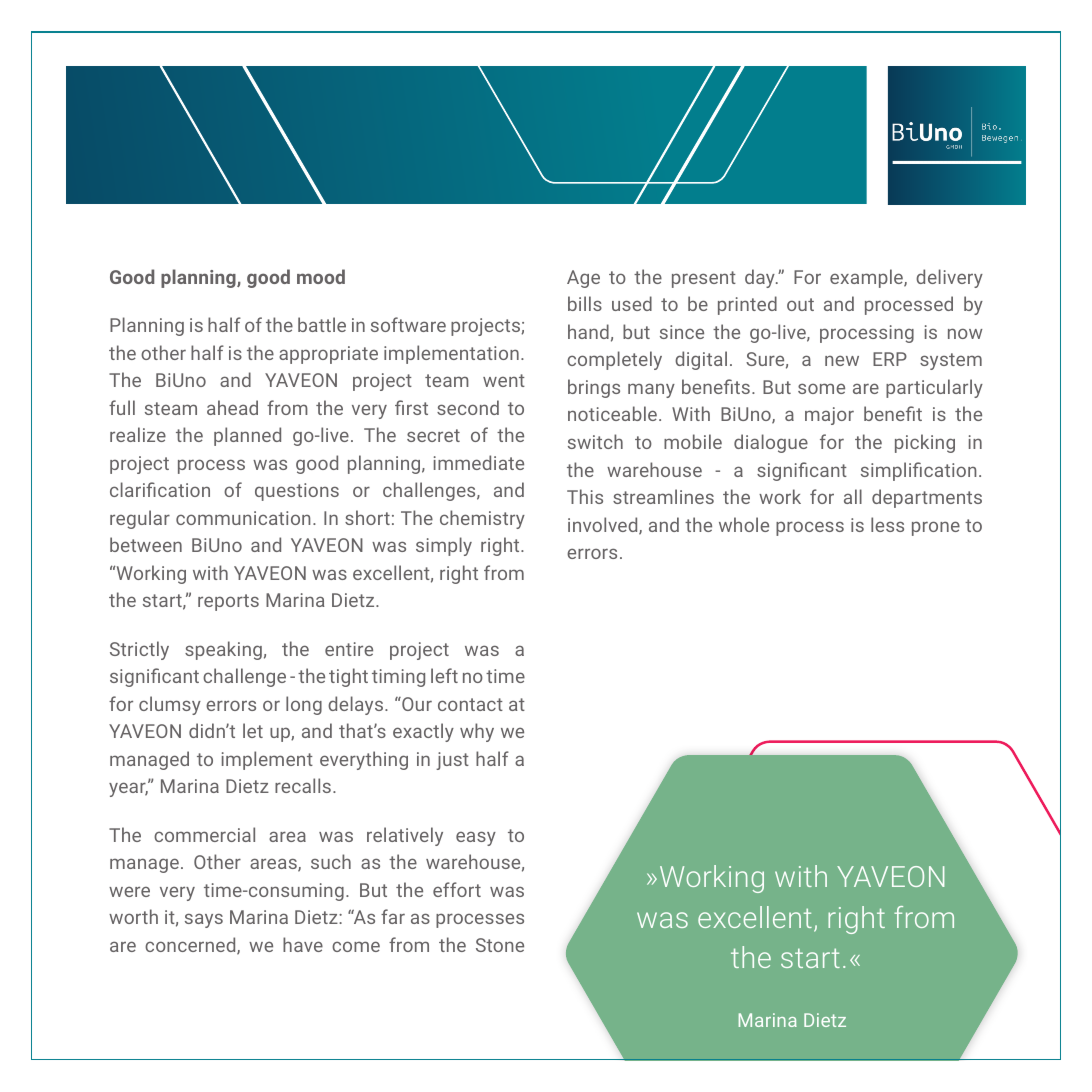 The height and width of the screenshot is (1092, 1092). Describe the element at coordinates (247, 436) in the screenshot. I see `planned` at that location.
